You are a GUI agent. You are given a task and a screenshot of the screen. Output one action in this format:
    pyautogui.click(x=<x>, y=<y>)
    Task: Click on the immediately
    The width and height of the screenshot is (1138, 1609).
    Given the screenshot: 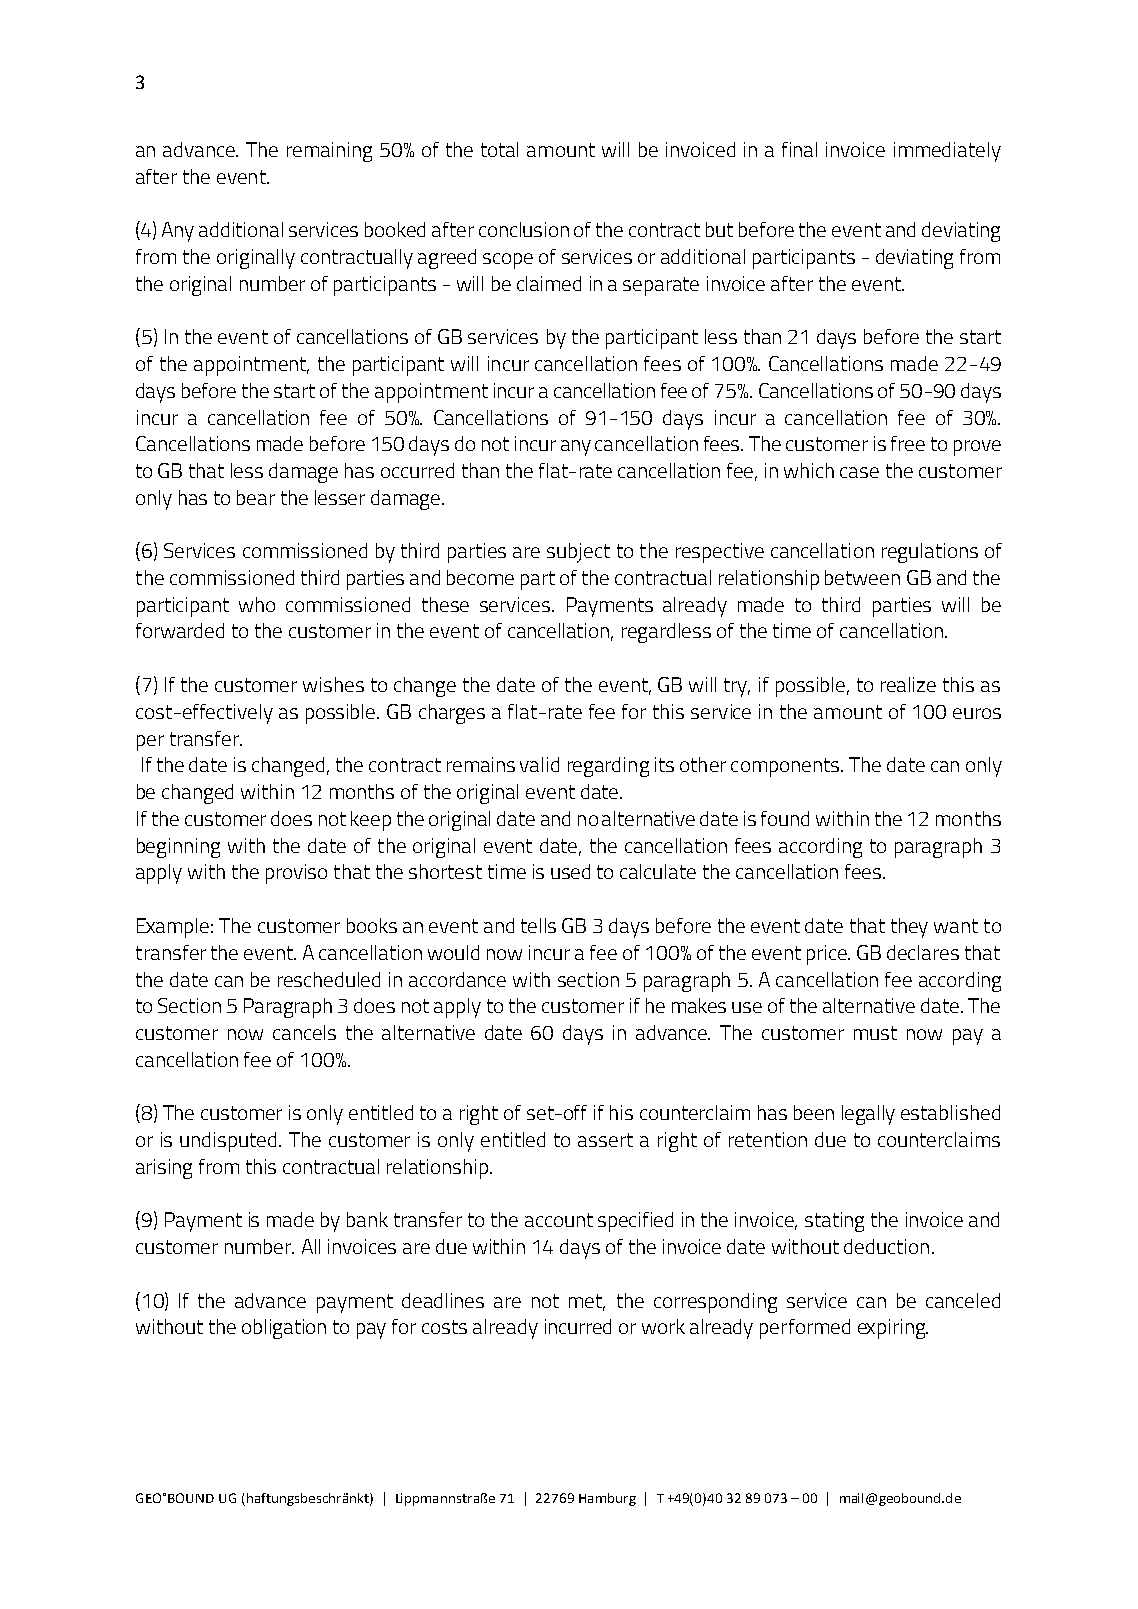 What is the action you would take?
    pyautogui.click(x=947, y=152)
